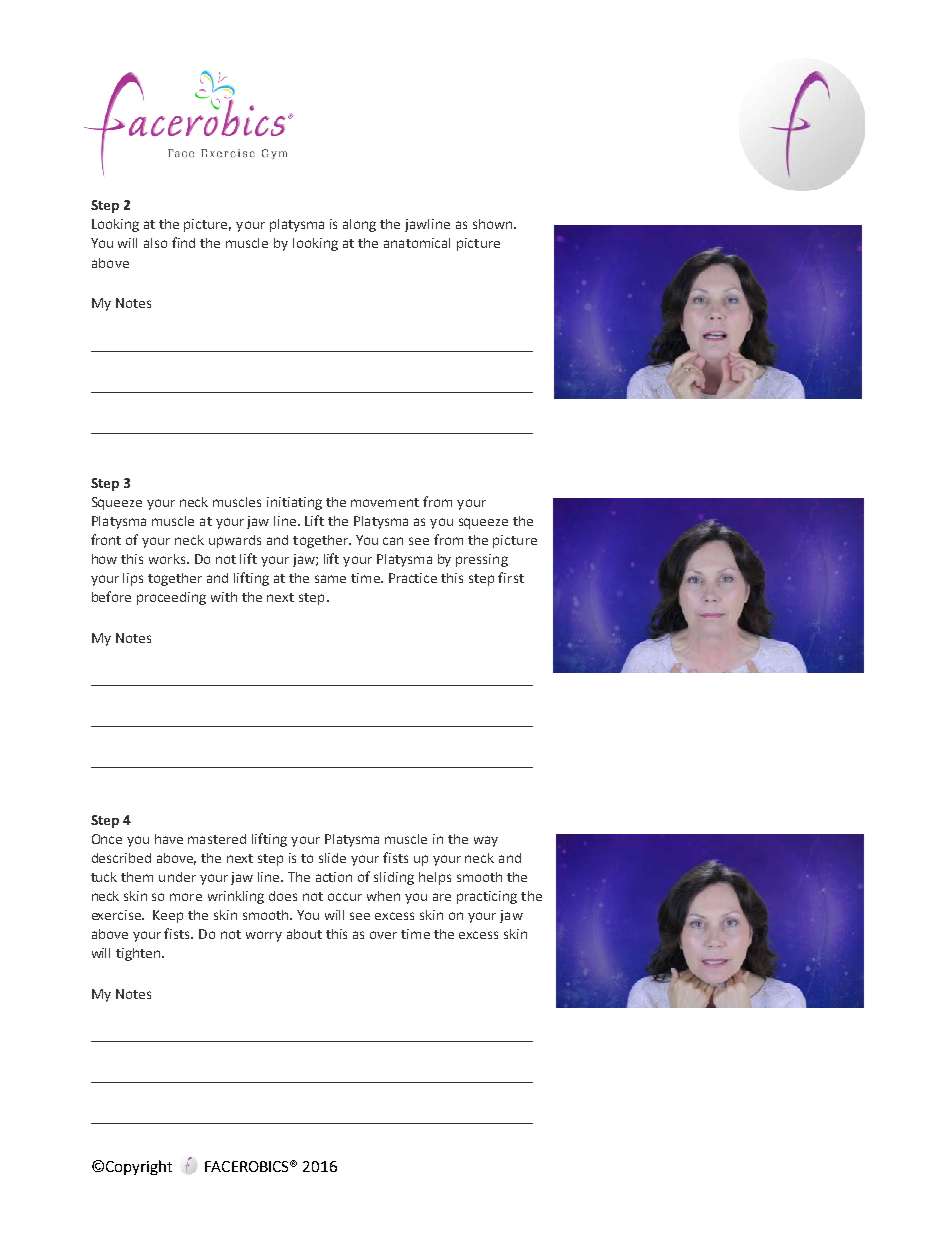 This screenshot has width=952, height=1233. What do you see at coordinates (494, 224) in the screenshot?
I see `shown` at bounding box center [494, 224].
